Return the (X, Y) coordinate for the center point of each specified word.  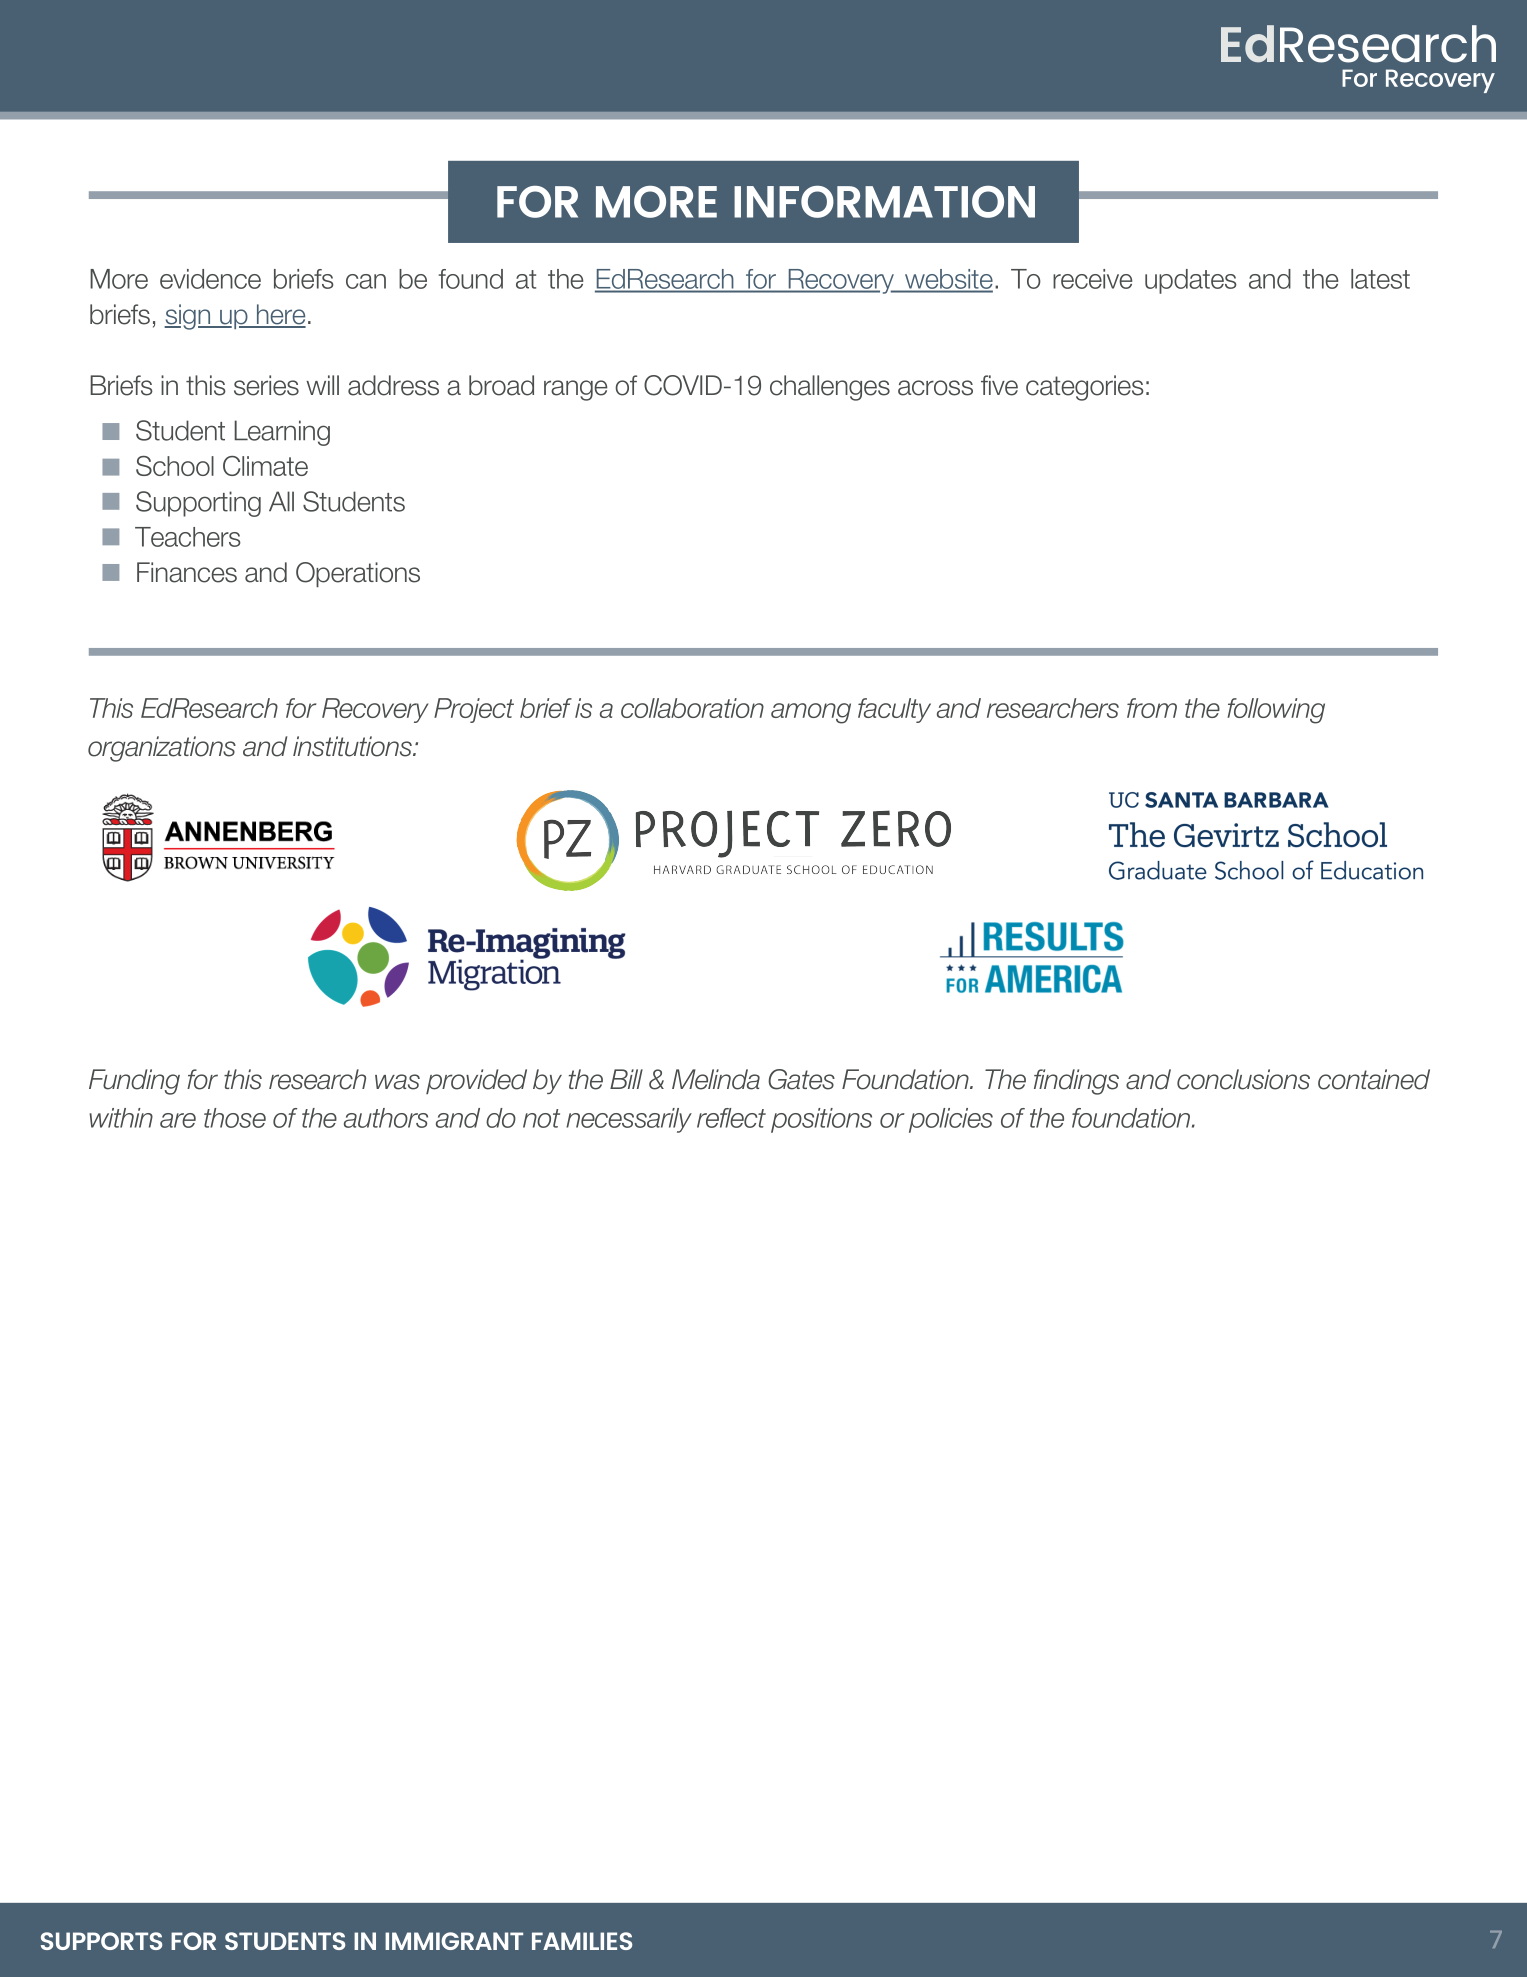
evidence (210, 279)
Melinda (716, 1079)
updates (1191, 281)
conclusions (1243, 1079)
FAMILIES (582, 1941)
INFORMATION (884, 202)
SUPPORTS (101, 1941)
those (235, 1118)
